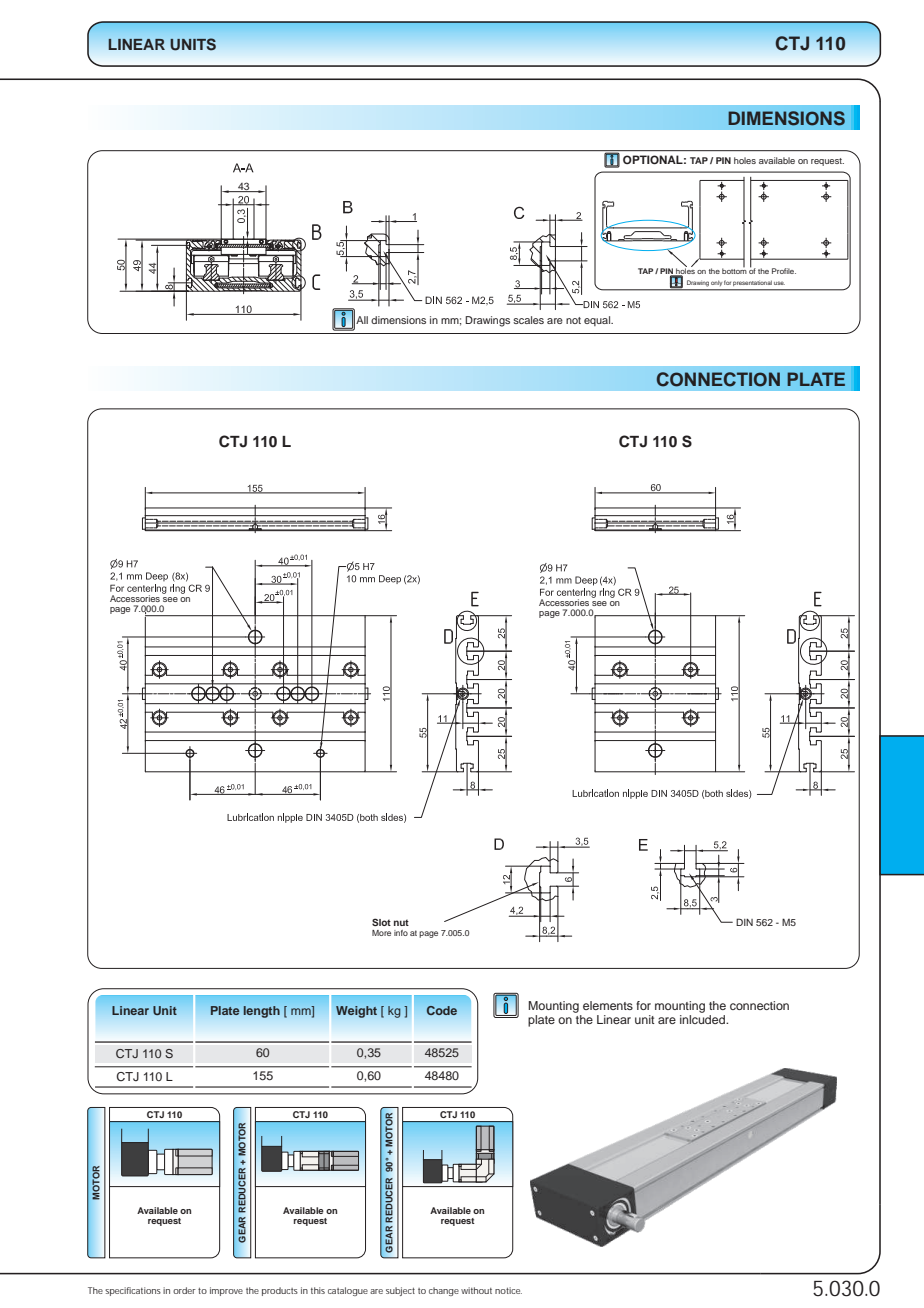 The height and width of the screenshot is (1308, 924). Describe the element at coordinates (262, 1012) in the screenshot. I see `length` at that location.
